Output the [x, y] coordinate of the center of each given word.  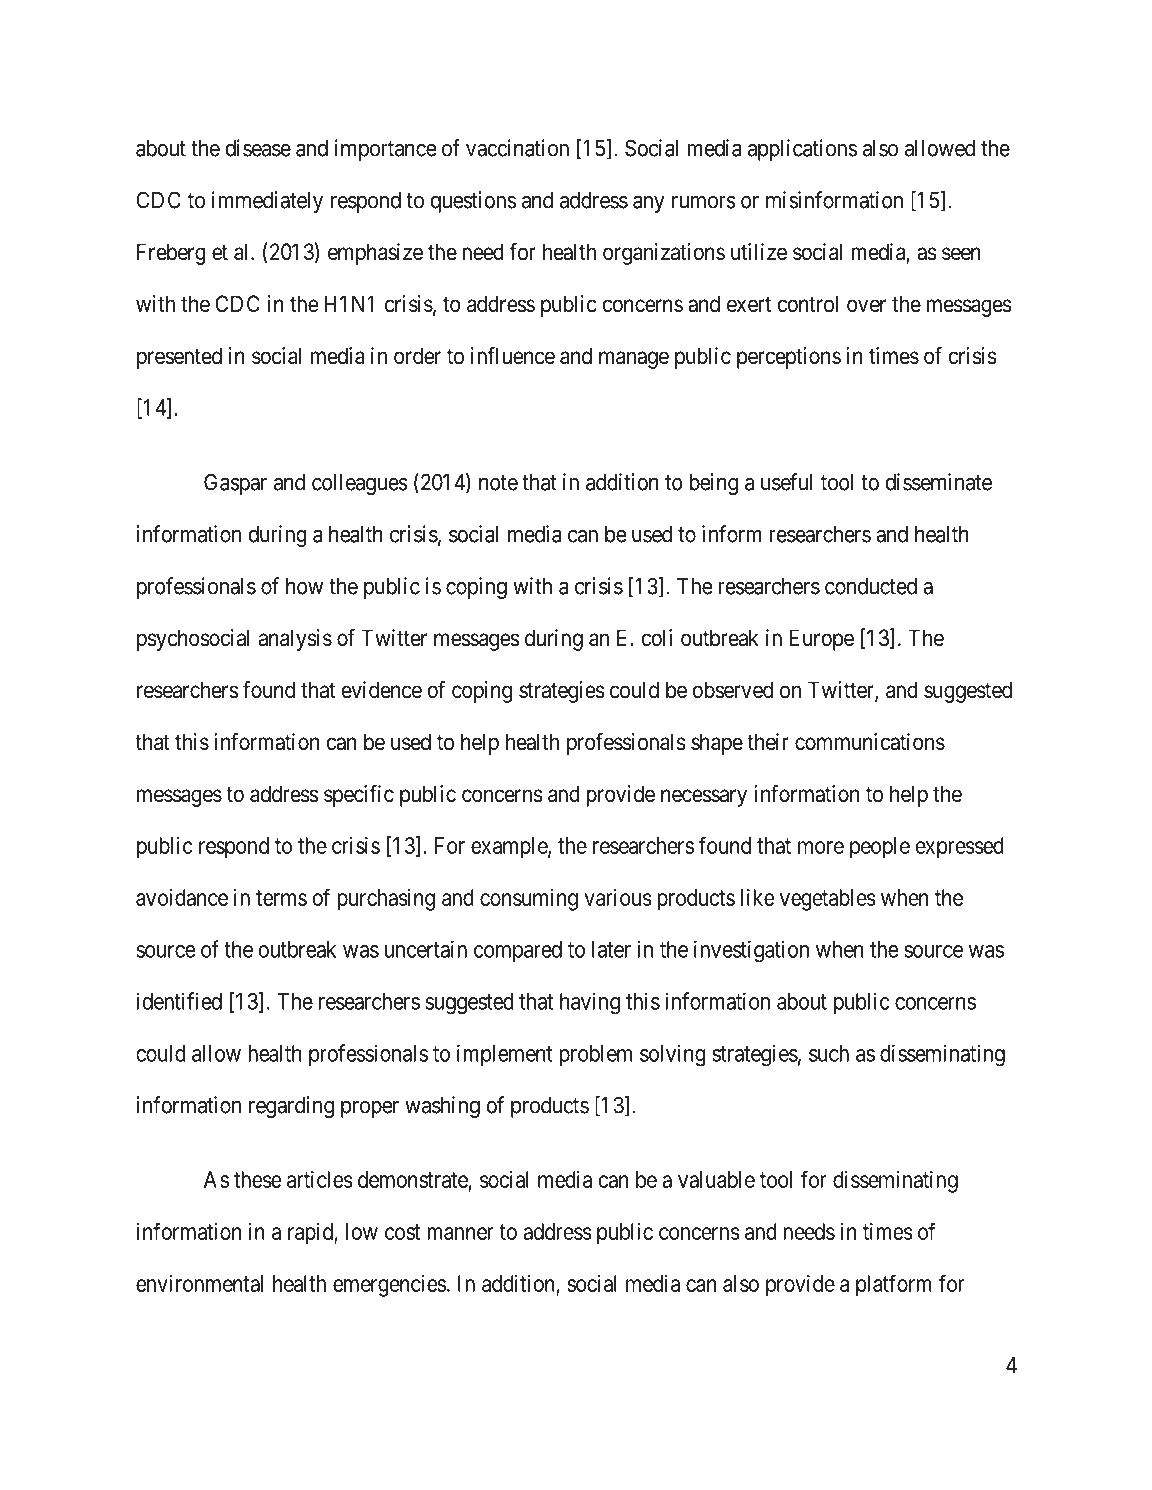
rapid [311, 1234]
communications [870, 742]
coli [657, 638]
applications [802, 150]
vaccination [517, 148]
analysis [295, 640]
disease [258, 148]
